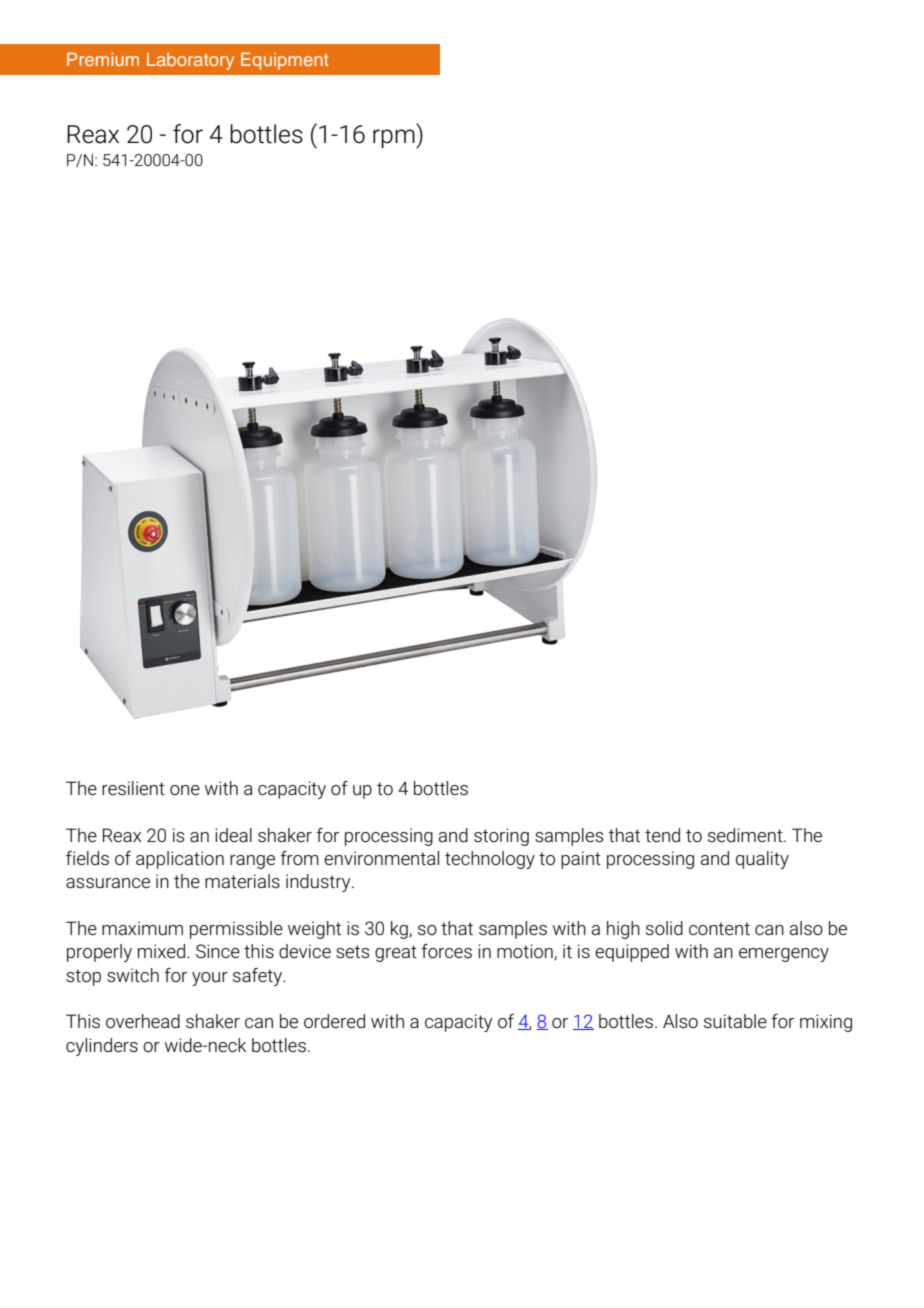  What do you see at coordinates (447, 951) in the page?
I see `forces` at bounding box center [447, 951].
